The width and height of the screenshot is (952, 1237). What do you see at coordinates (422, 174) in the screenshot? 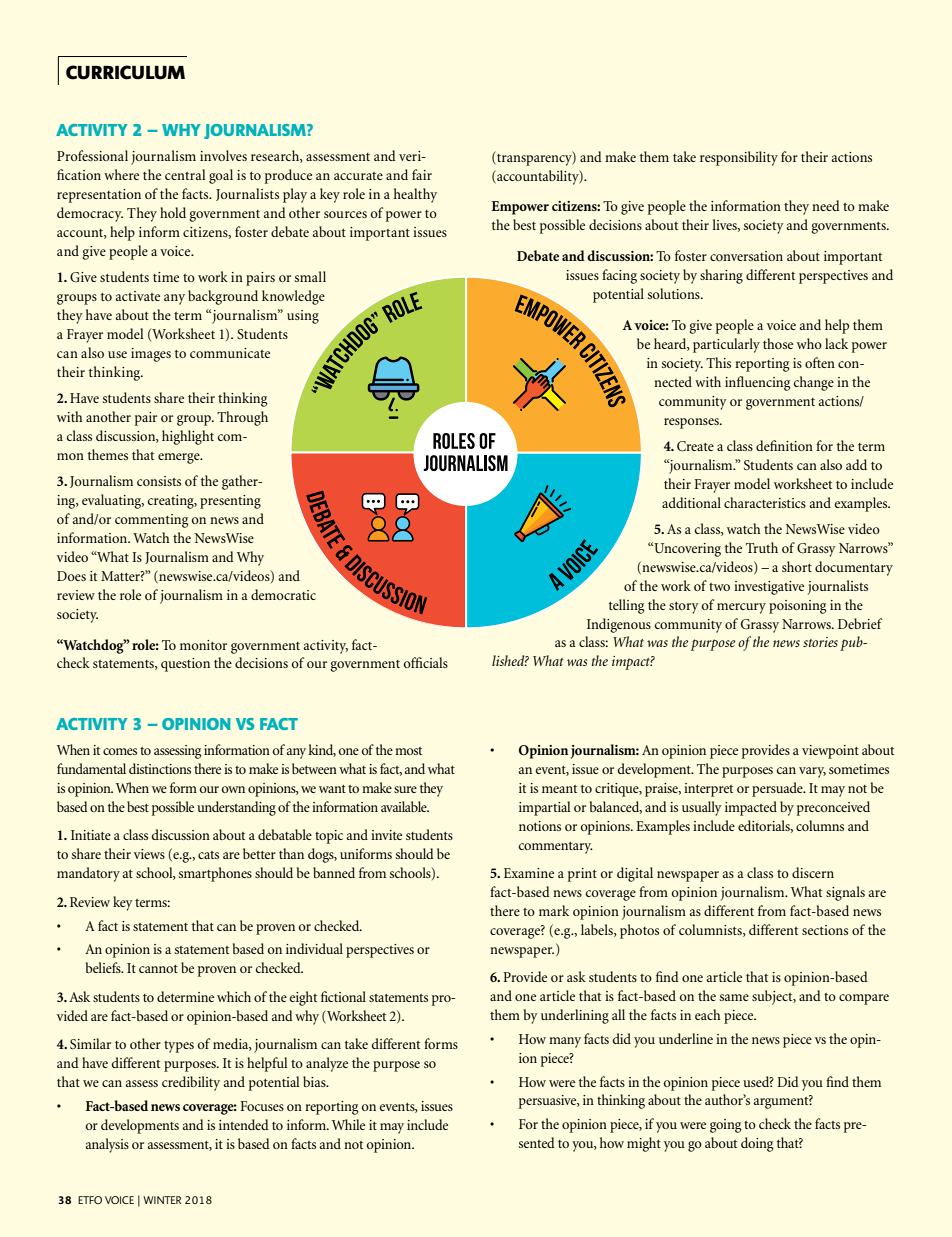
I see `fair` at bounding box center [422, 174].
